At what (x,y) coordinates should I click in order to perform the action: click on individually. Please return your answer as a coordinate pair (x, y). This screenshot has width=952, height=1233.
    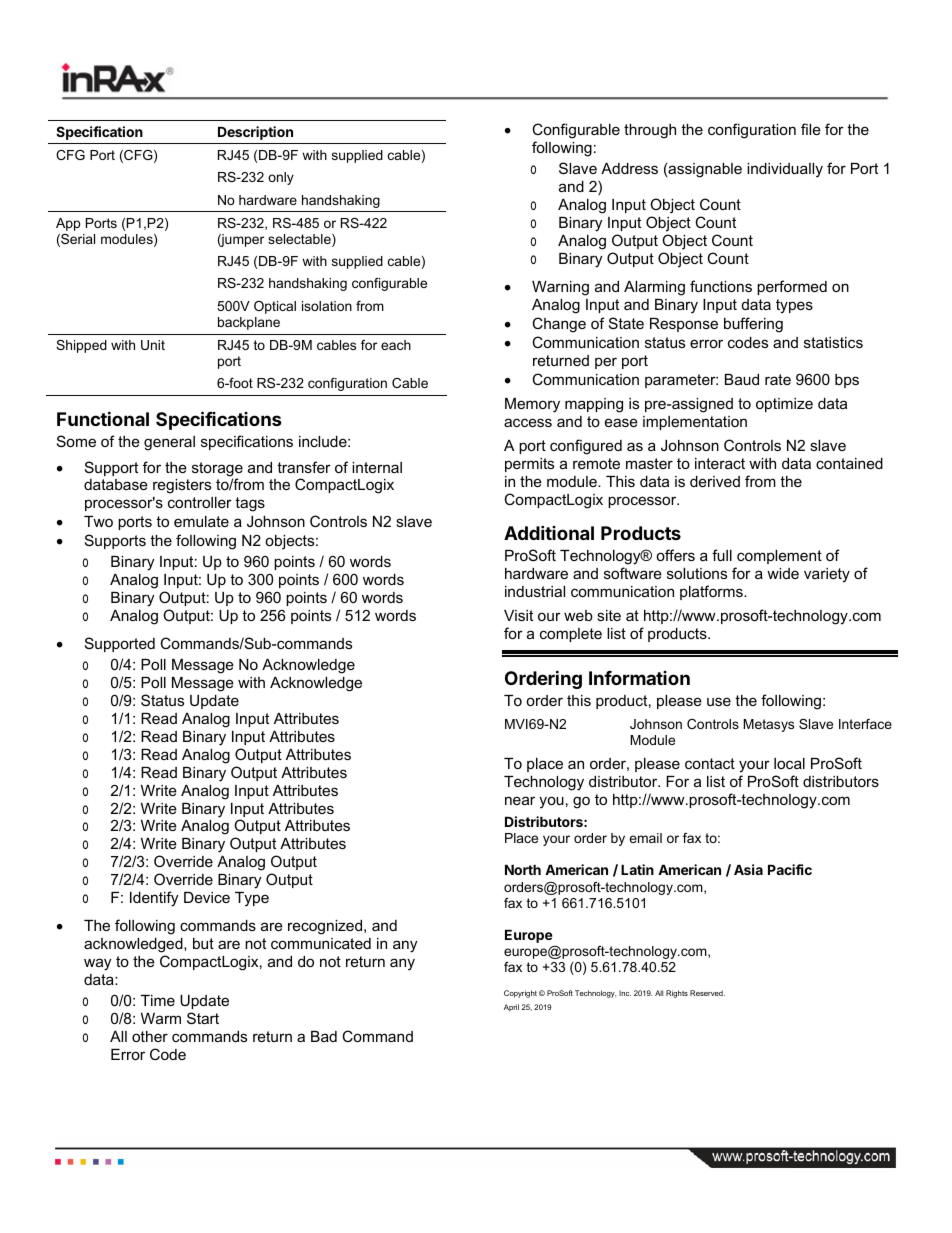
    Looking at the image, I should click on (785, 170).
